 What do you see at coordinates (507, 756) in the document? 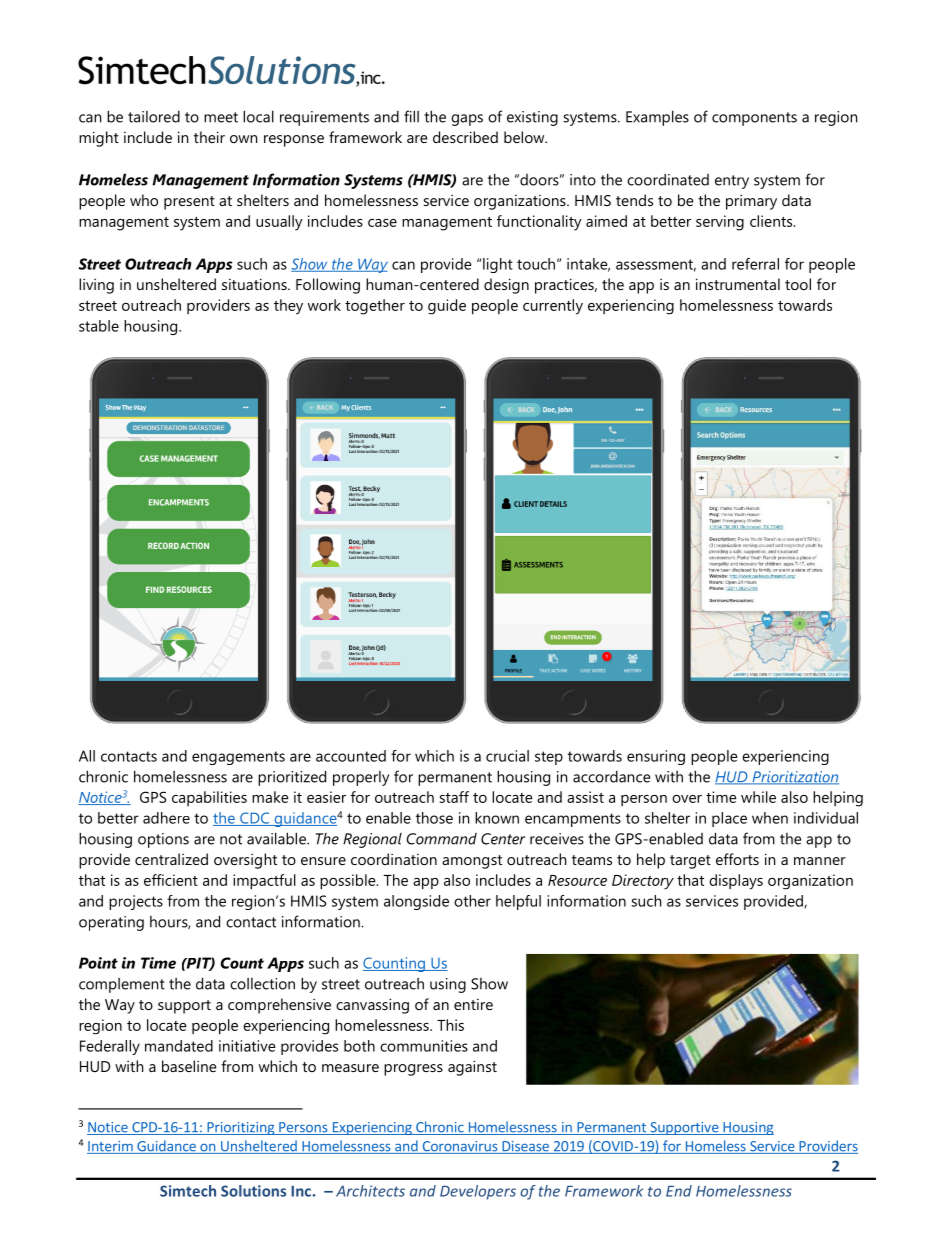
I see `crucial` at bounding box center [507, 756].
